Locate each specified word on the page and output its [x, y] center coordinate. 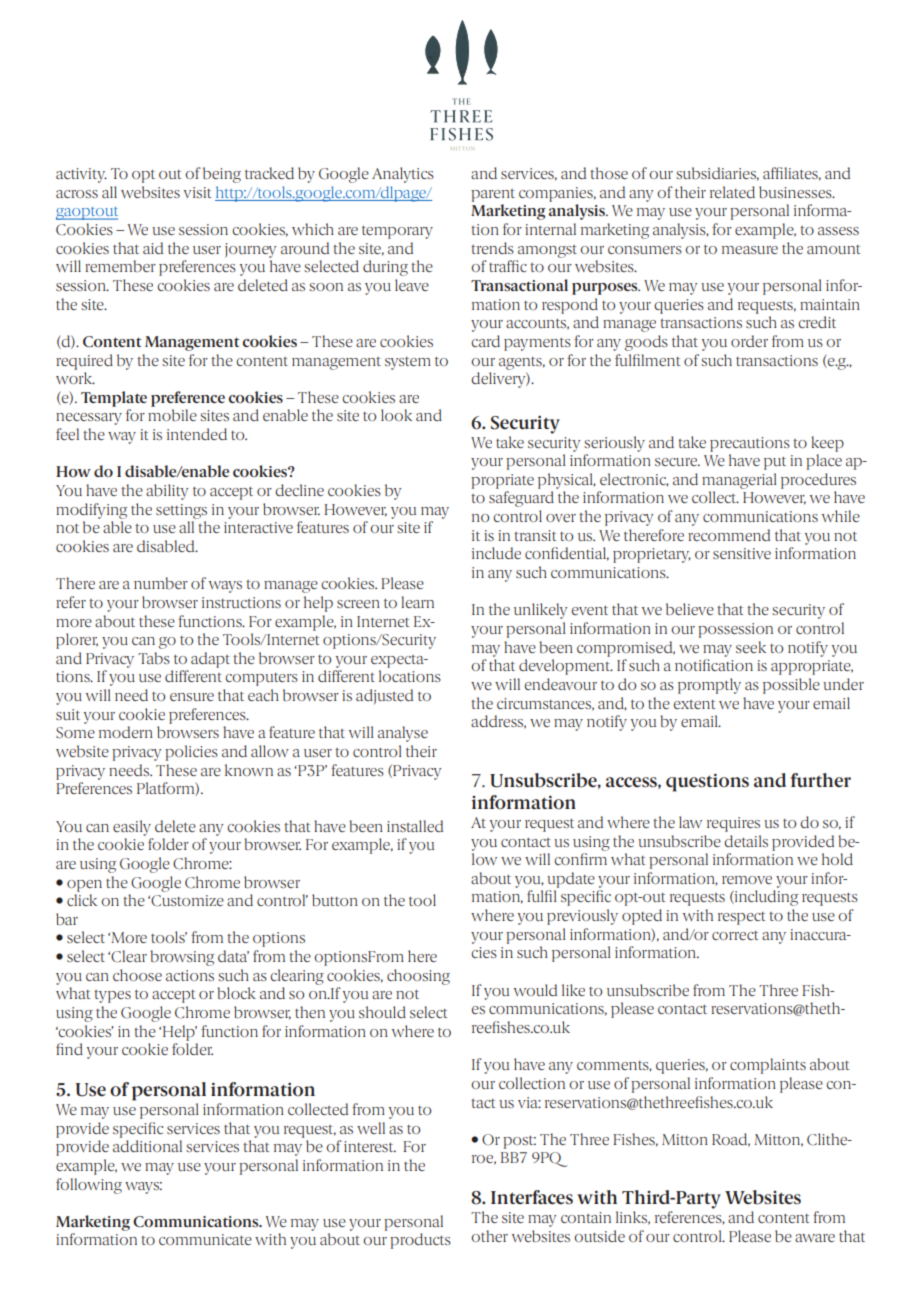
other [489, 1236]
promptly [709, 686]
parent [493, 195]
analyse [403, 734]
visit [197, 192]
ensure [192, 697]
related [732, 192]
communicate [205, 1239]
